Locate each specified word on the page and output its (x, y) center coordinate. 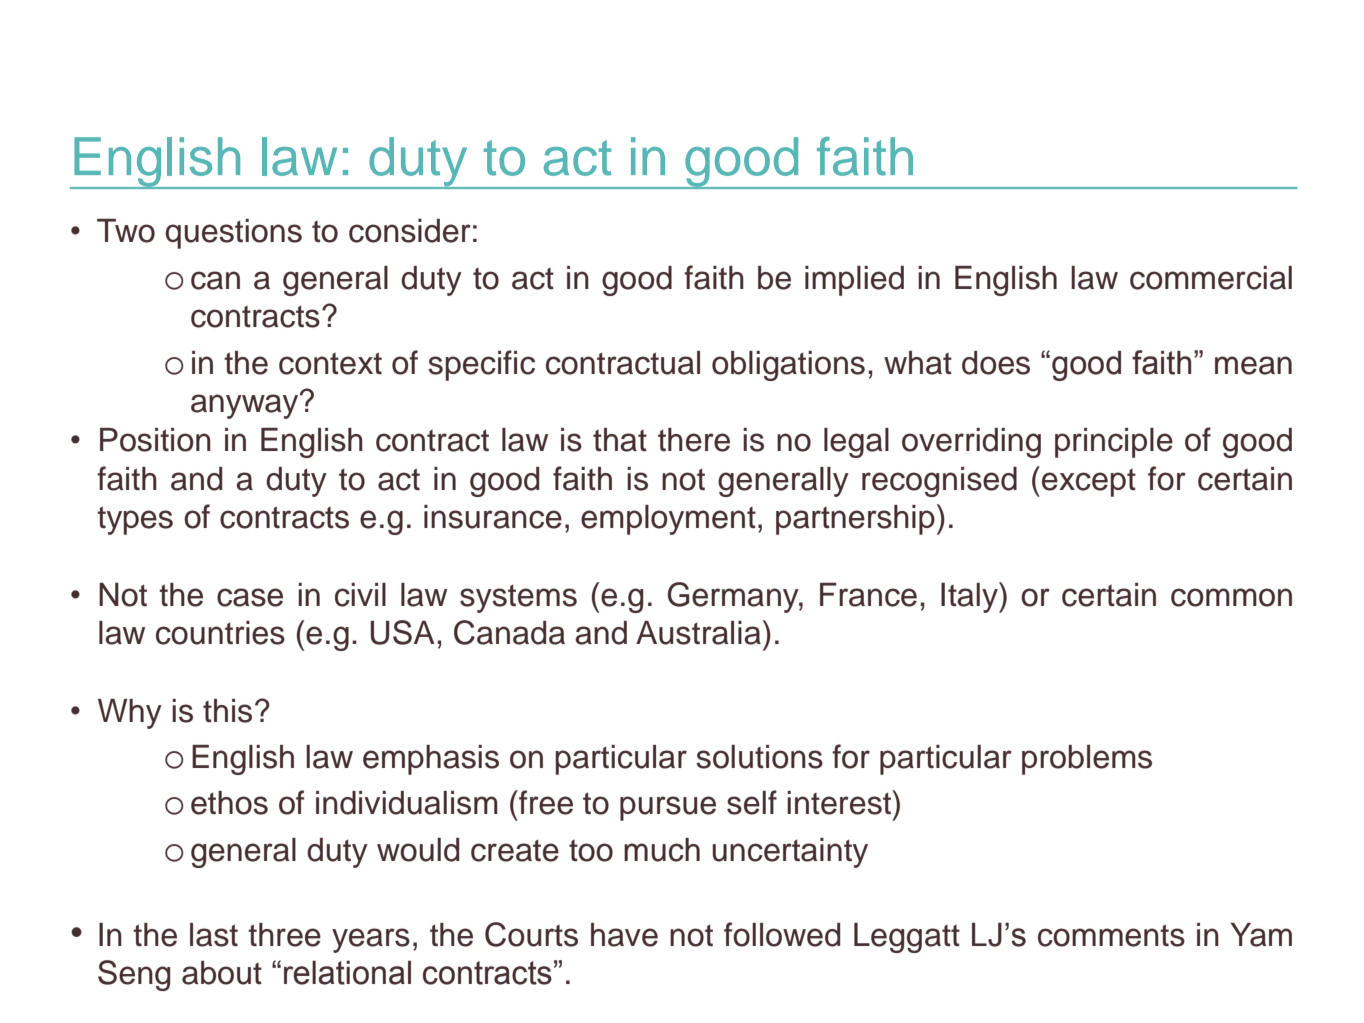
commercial (1211, 278)
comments (1111, 935)
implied (854, 281)
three (284, 935)
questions (233, 234)
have (624, 935)
